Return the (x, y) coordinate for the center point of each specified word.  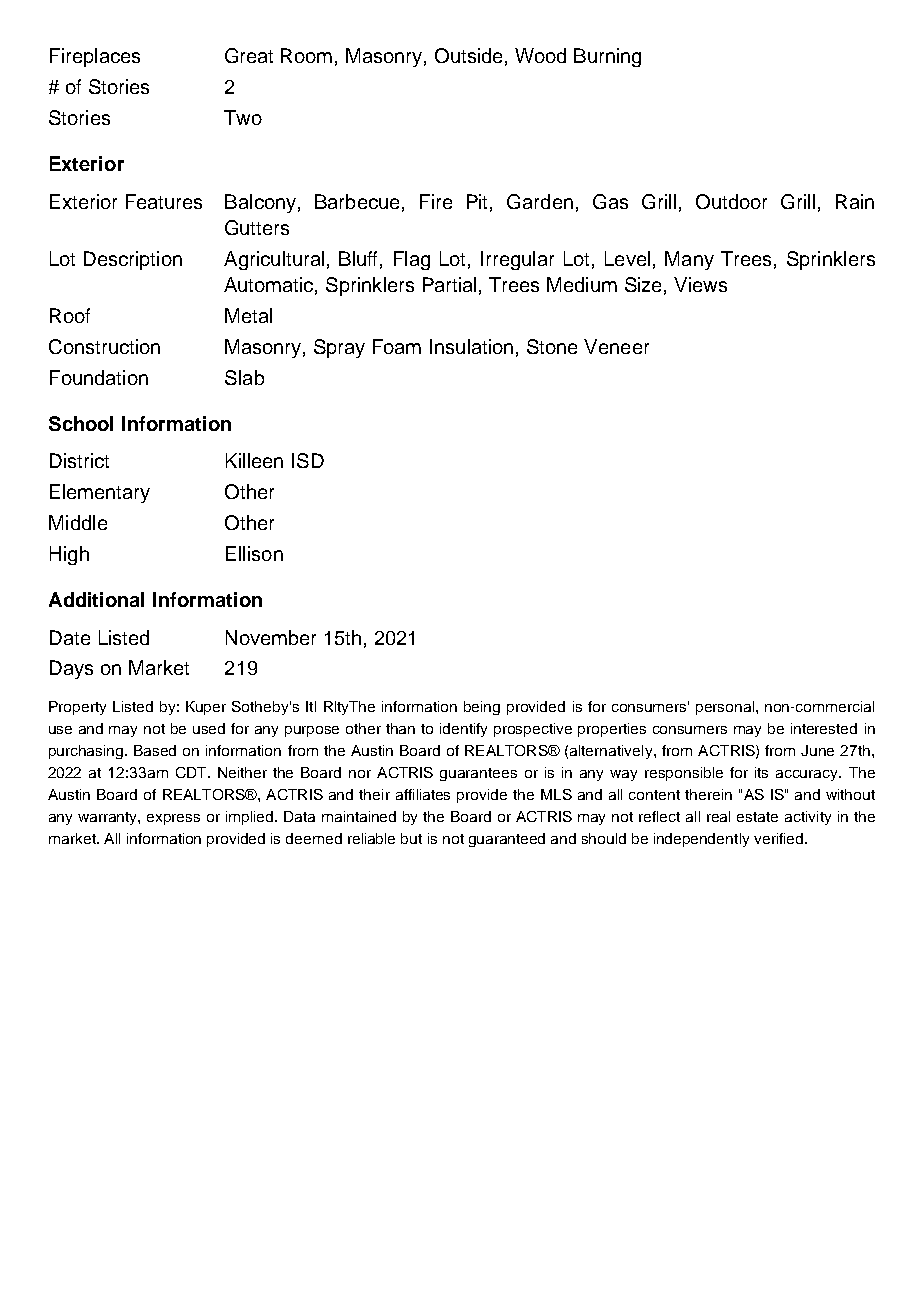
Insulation (471, 346)
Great (249, 55)
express (173, 819)
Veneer (616, 346)
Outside (468, 55)
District (79, 460)
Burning (607, 57)
